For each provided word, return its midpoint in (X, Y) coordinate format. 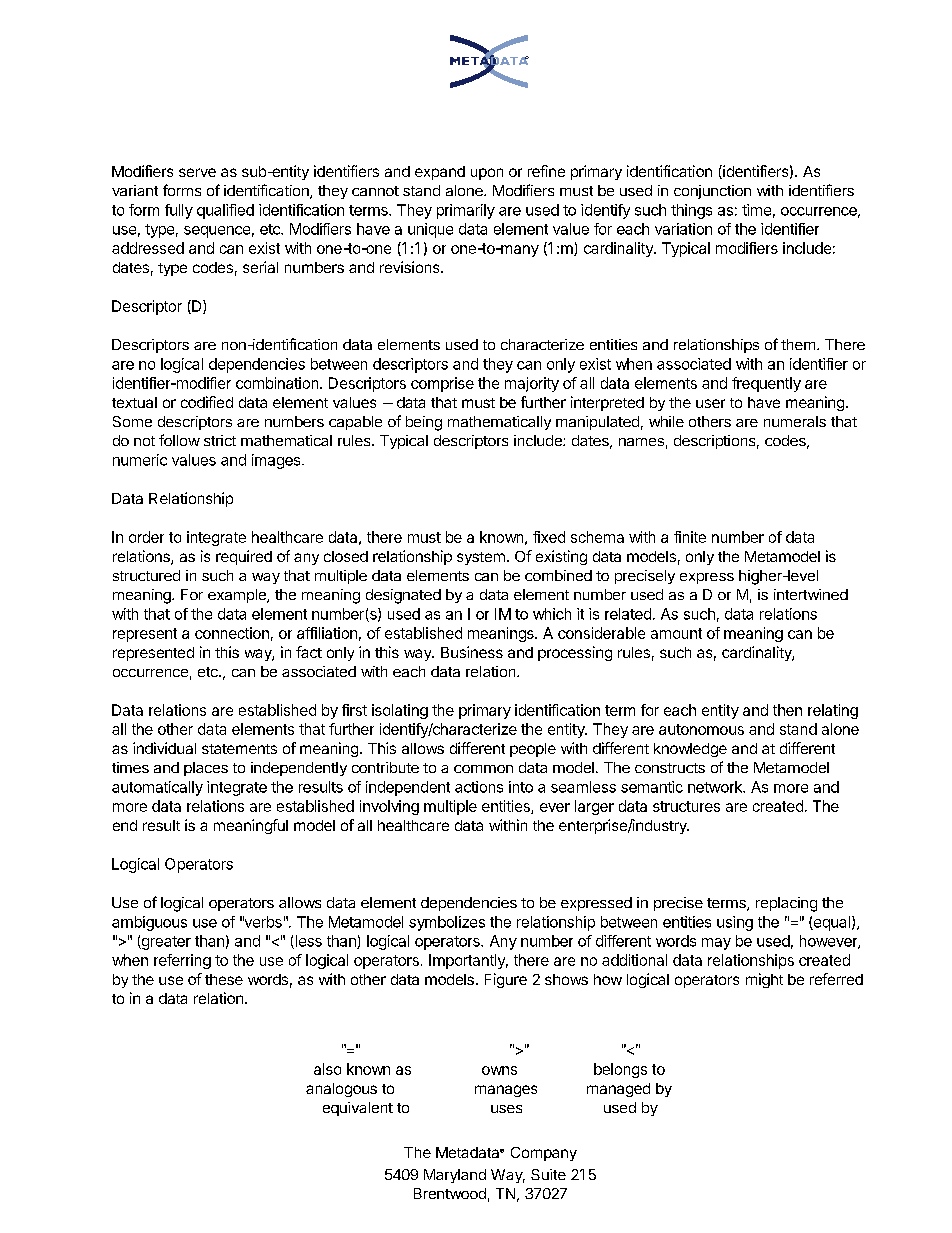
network (716, 787)
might (764, 980)
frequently (766, 384)
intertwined (811, 594)
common (483, 769)
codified (207, 402)
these (224, 979)
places (206, 769)
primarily (466, 211)
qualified (225, 211)
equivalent (358, 1109)
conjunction (712, 192)
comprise (442, 384)
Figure (506, 980)
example (238, 596)
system (481, 558)
